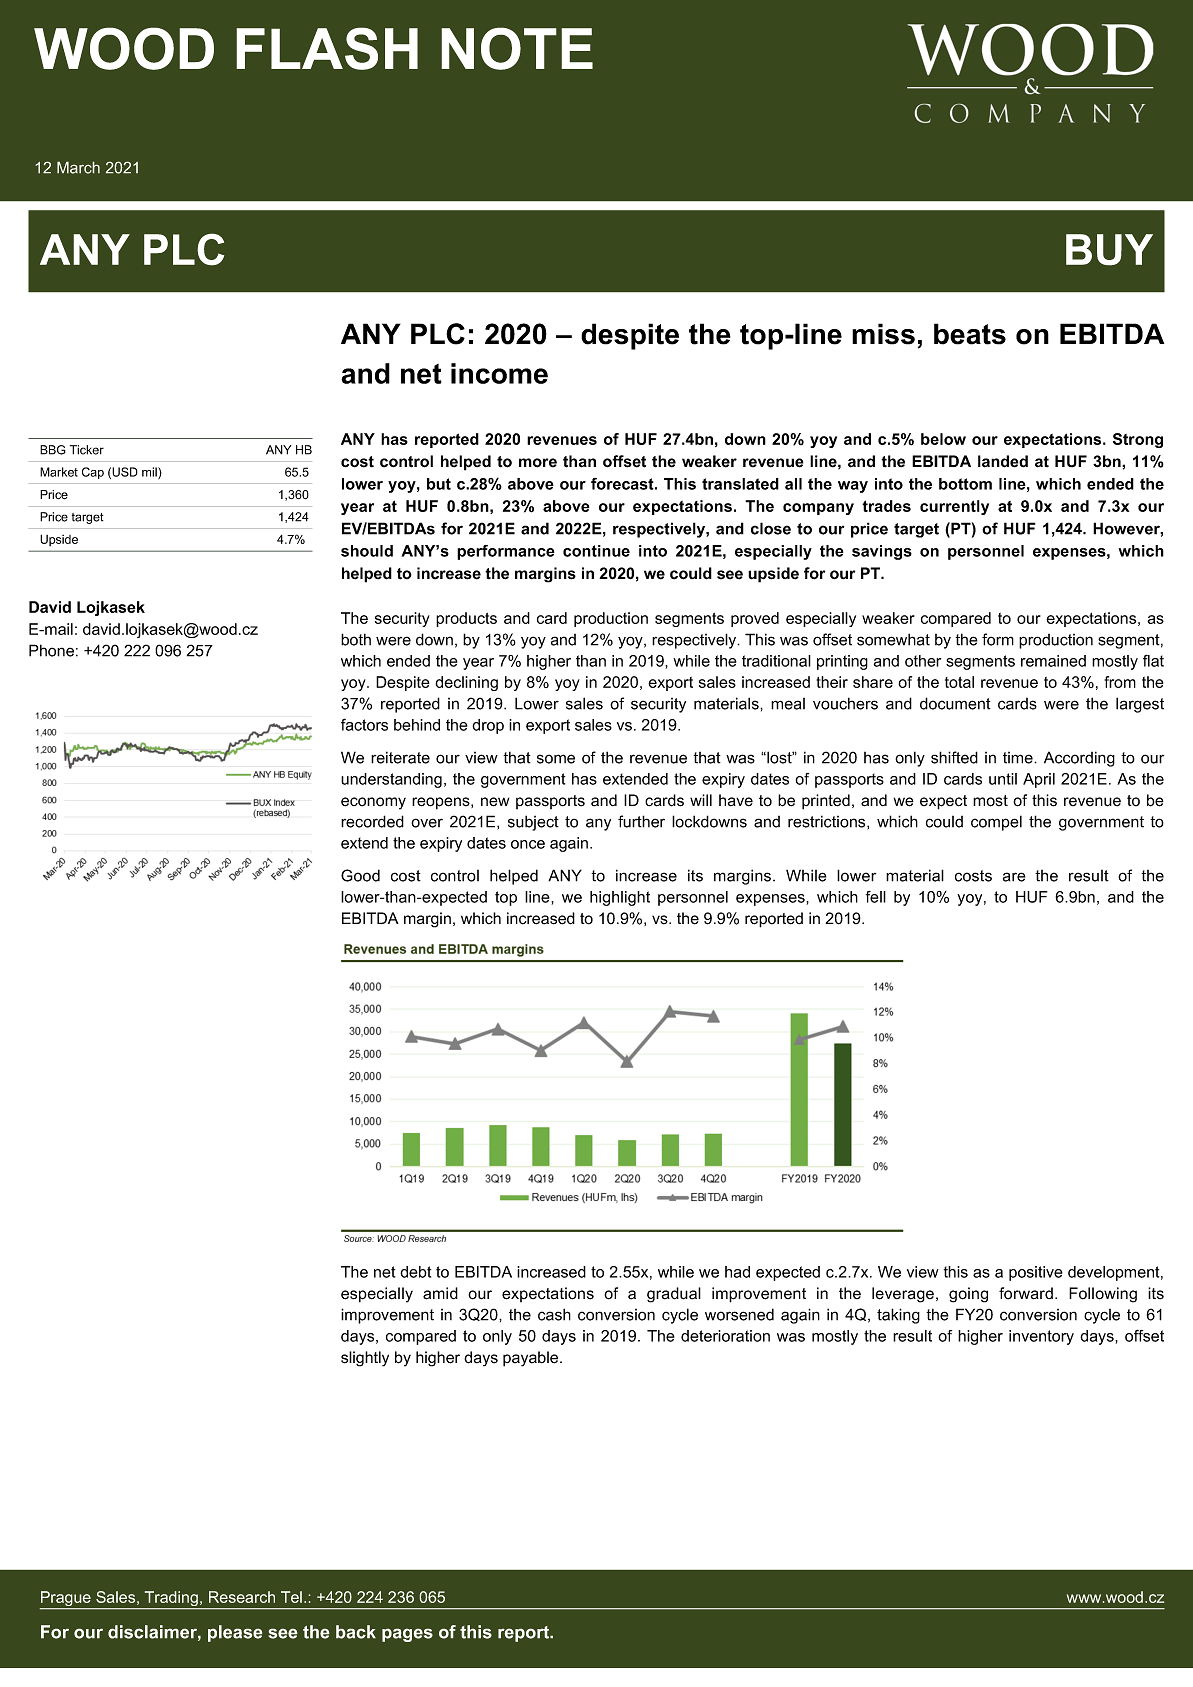  I want to click on Trading, so click(171, 1600).
